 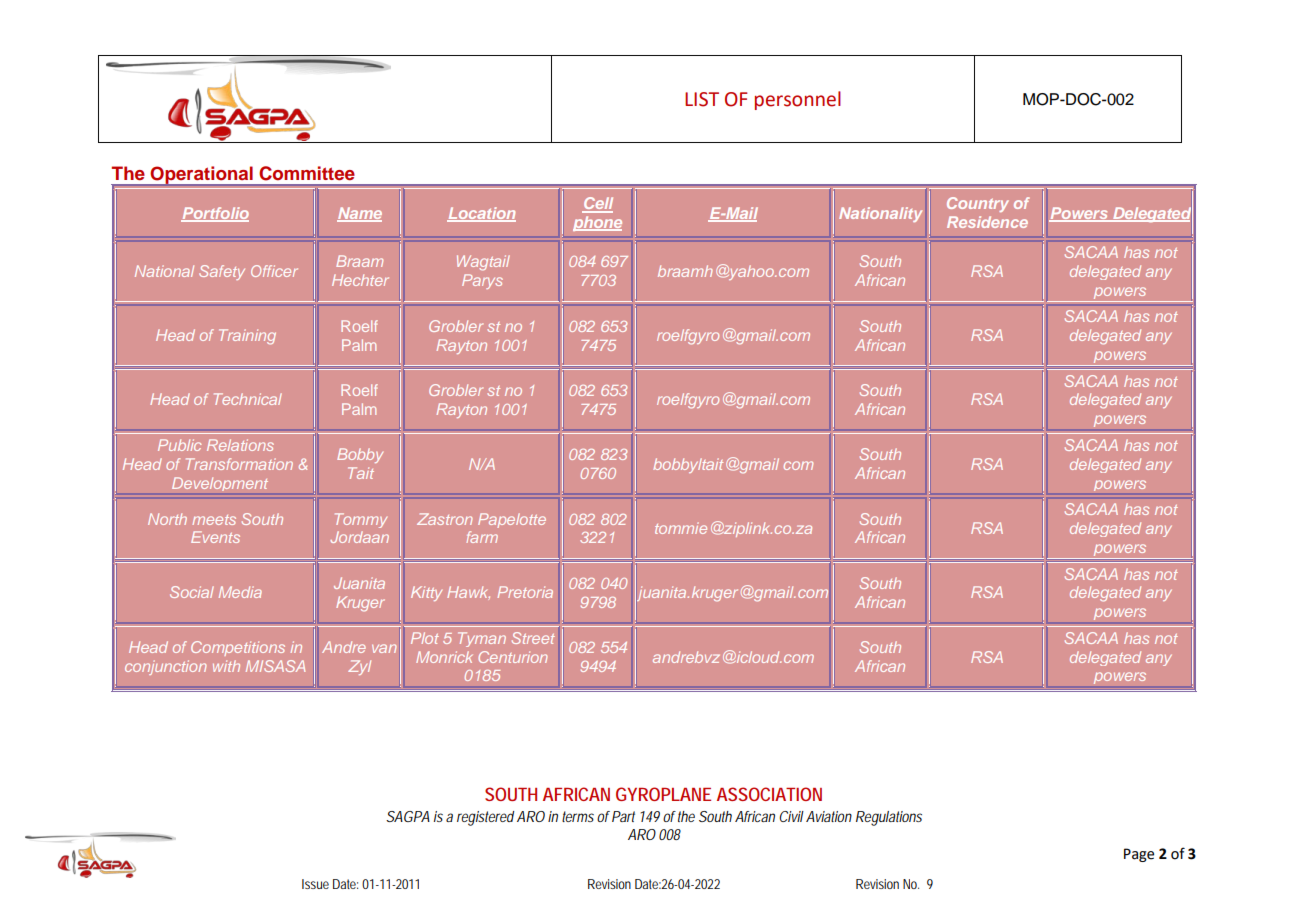 What do you see at coordinates (247, 337) in the screenshot?
I see `Training` at bounding box center [247, 337].
